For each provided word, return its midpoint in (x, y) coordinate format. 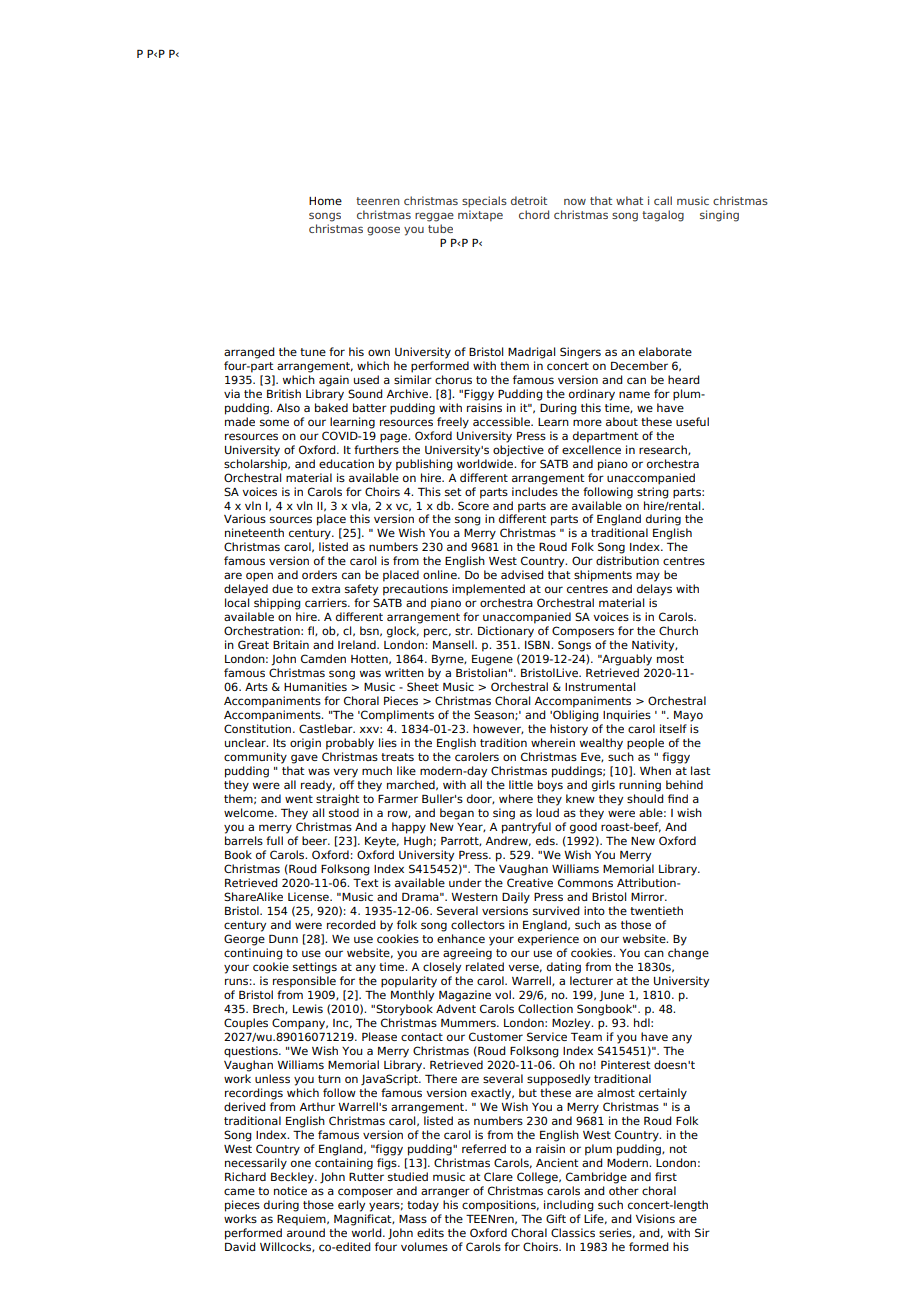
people (645, 744)
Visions (655, 1218)
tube (440, 228)
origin (305, 744)
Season (495, 715)
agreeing (467, 954)
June (611, 996)
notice (290, 1190)
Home (325, 201)
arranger (445, 1193)
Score (473, 505)
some (274, 422)
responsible (304, 982)
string (653, 491)
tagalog (663, 216)
